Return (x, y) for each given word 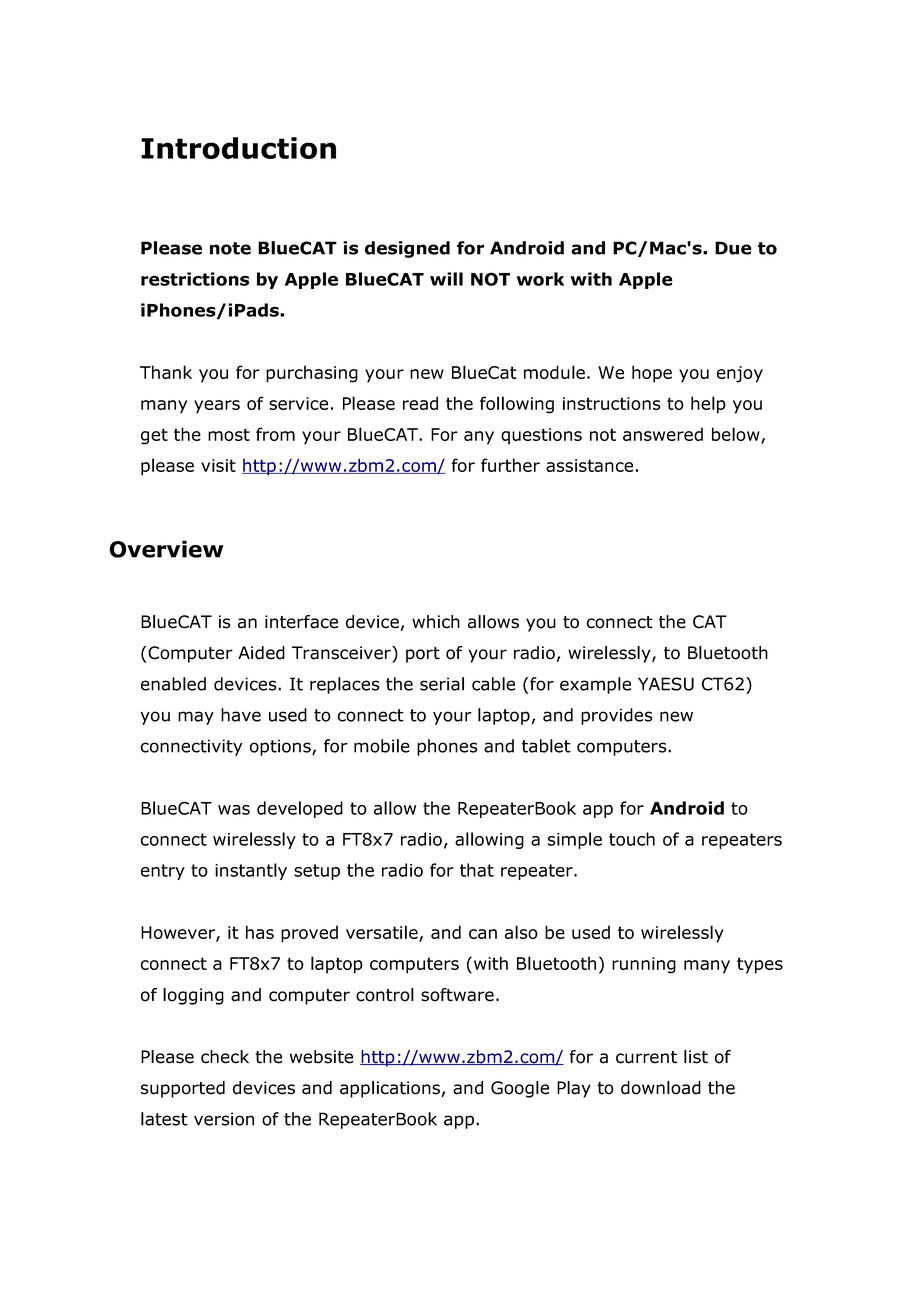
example (595, 685)
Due (733, 248)
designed (407, 249)
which (436, 622)
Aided (261, 653)
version (224, 1119)
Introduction (238, 148)
